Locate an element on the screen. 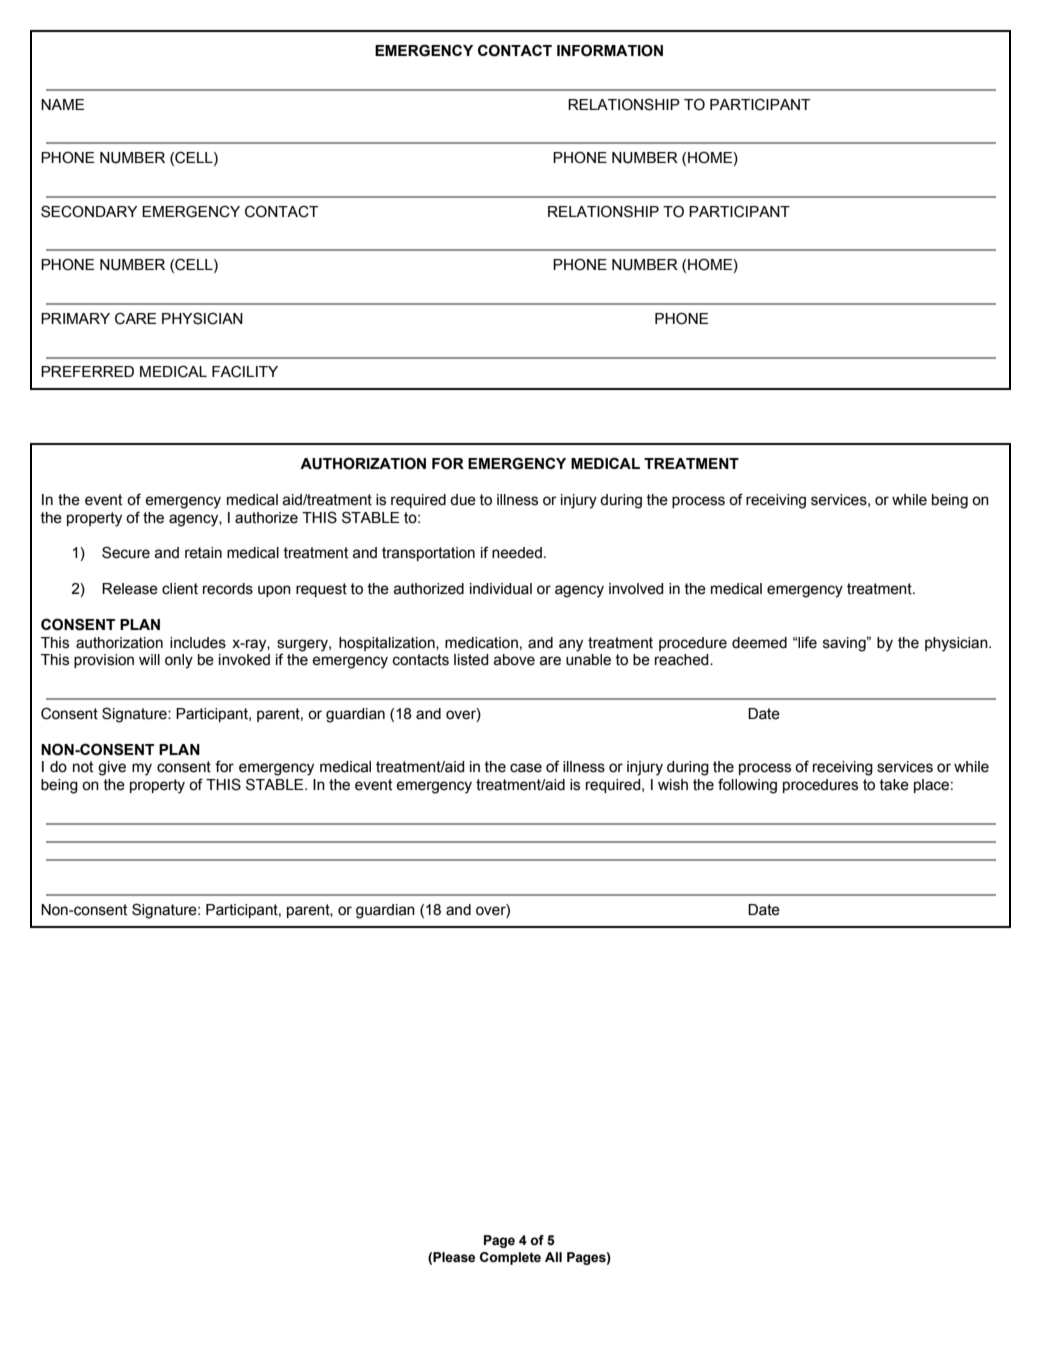  deemed is located at coordinates (759, 643).
